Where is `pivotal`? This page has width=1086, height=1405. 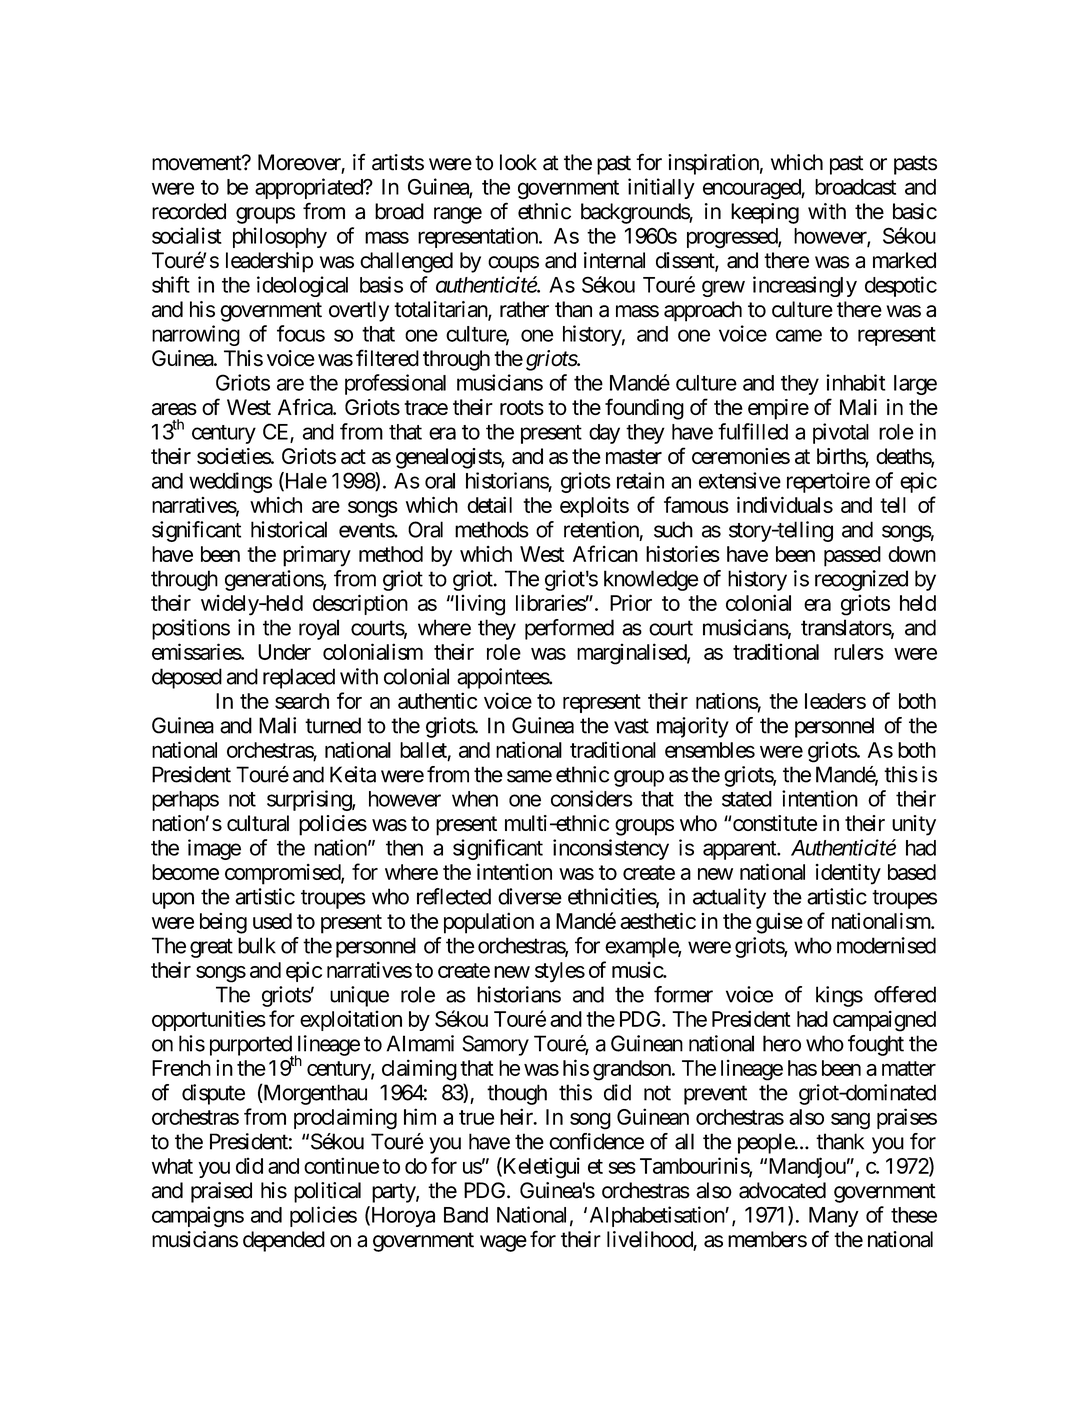
pivotal is located at coordinates (841, 433).
